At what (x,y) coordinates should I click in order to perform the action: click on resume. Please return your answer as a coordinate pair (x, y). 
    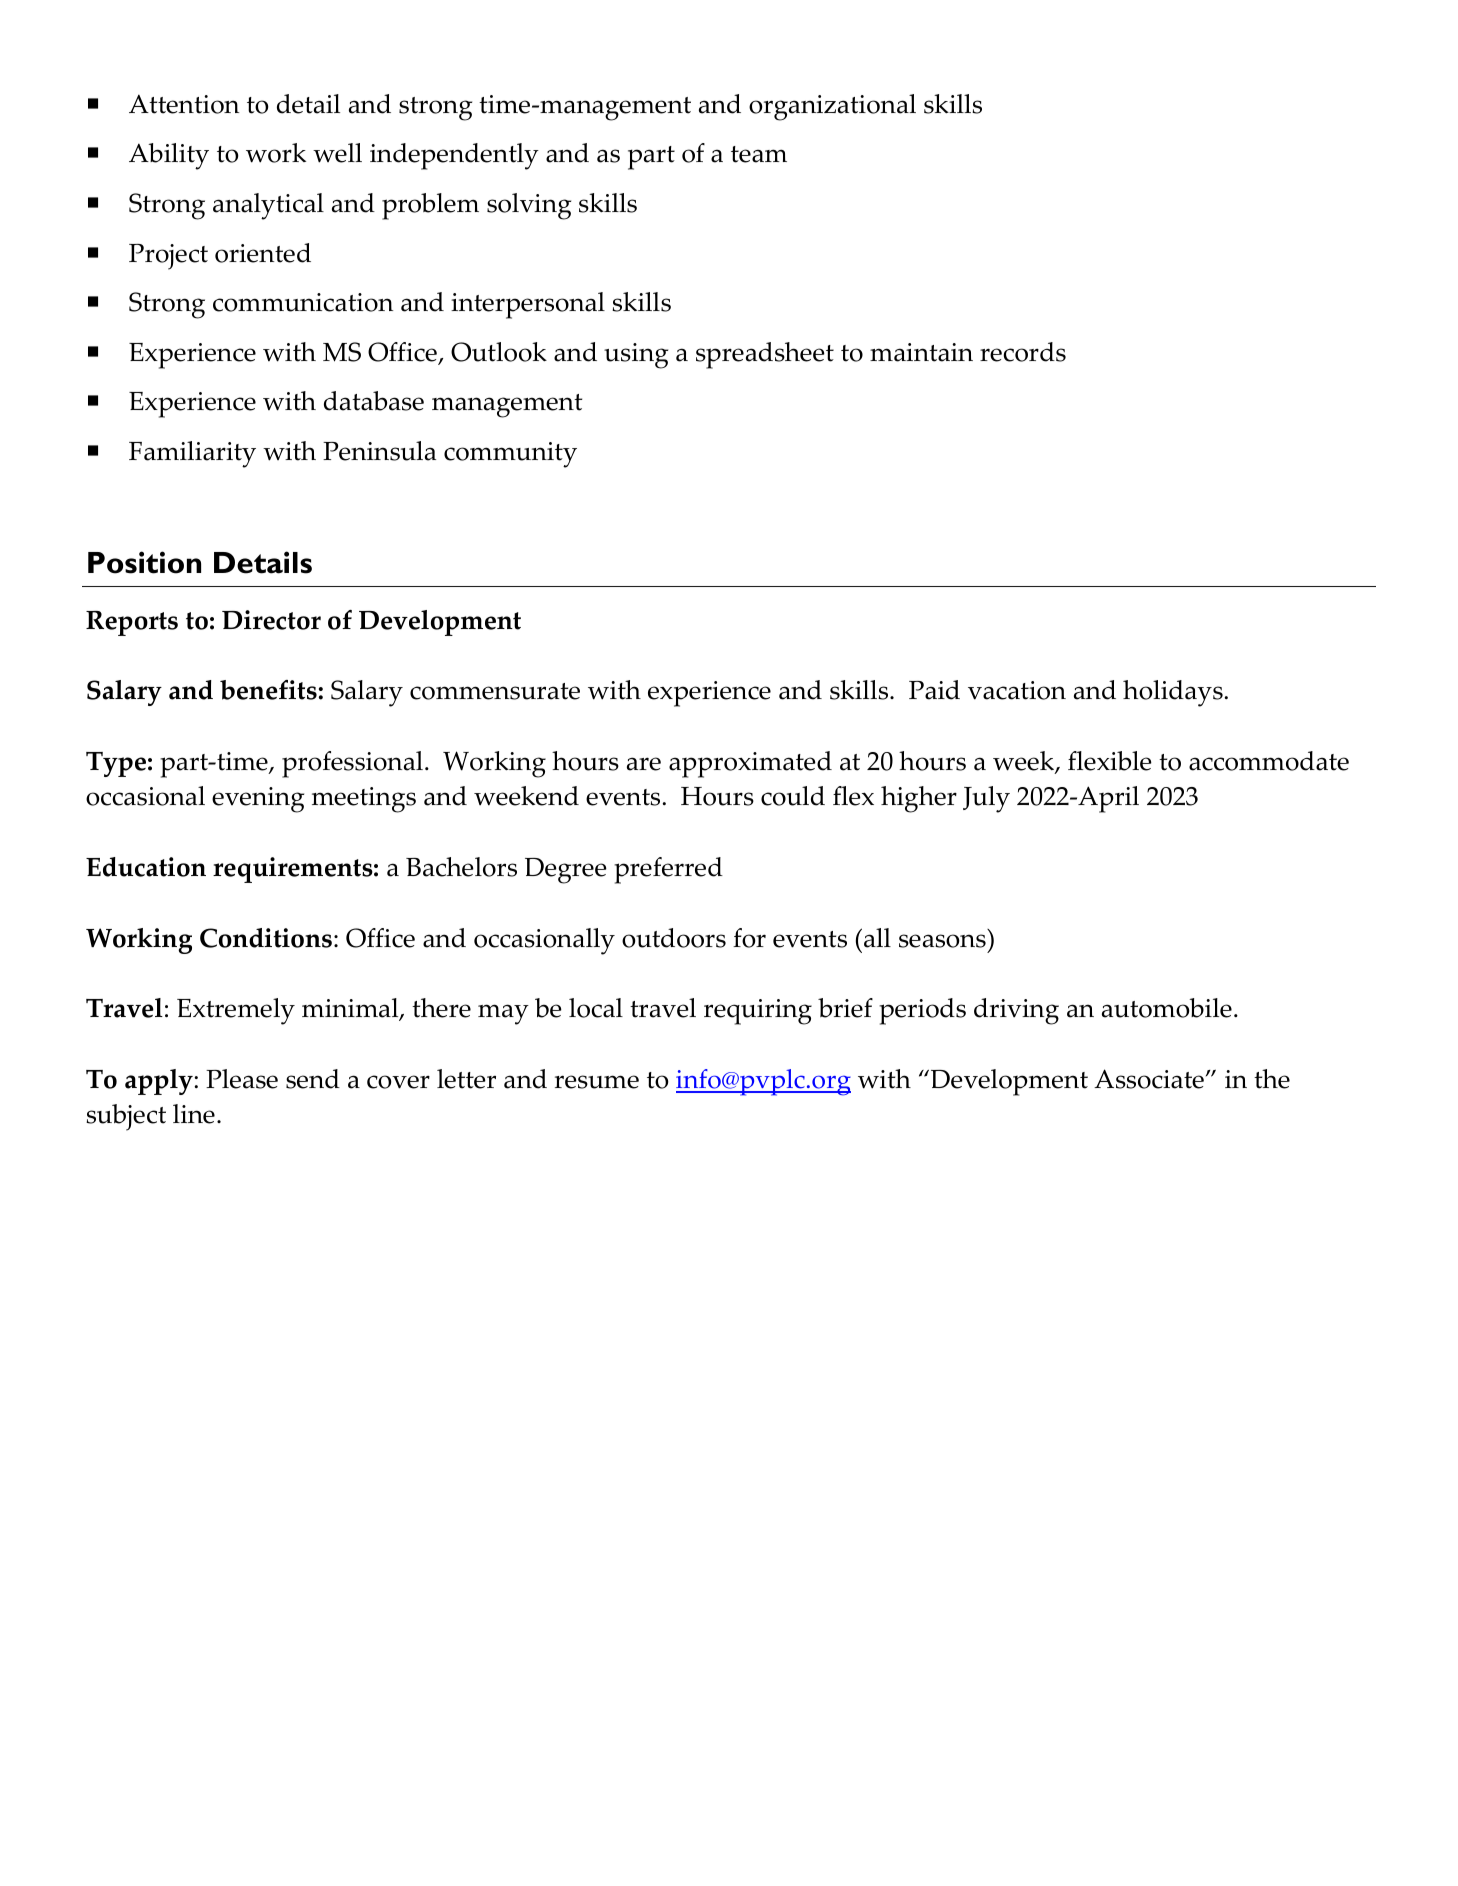
    Looking at the image, I should click on (597, 1082).
